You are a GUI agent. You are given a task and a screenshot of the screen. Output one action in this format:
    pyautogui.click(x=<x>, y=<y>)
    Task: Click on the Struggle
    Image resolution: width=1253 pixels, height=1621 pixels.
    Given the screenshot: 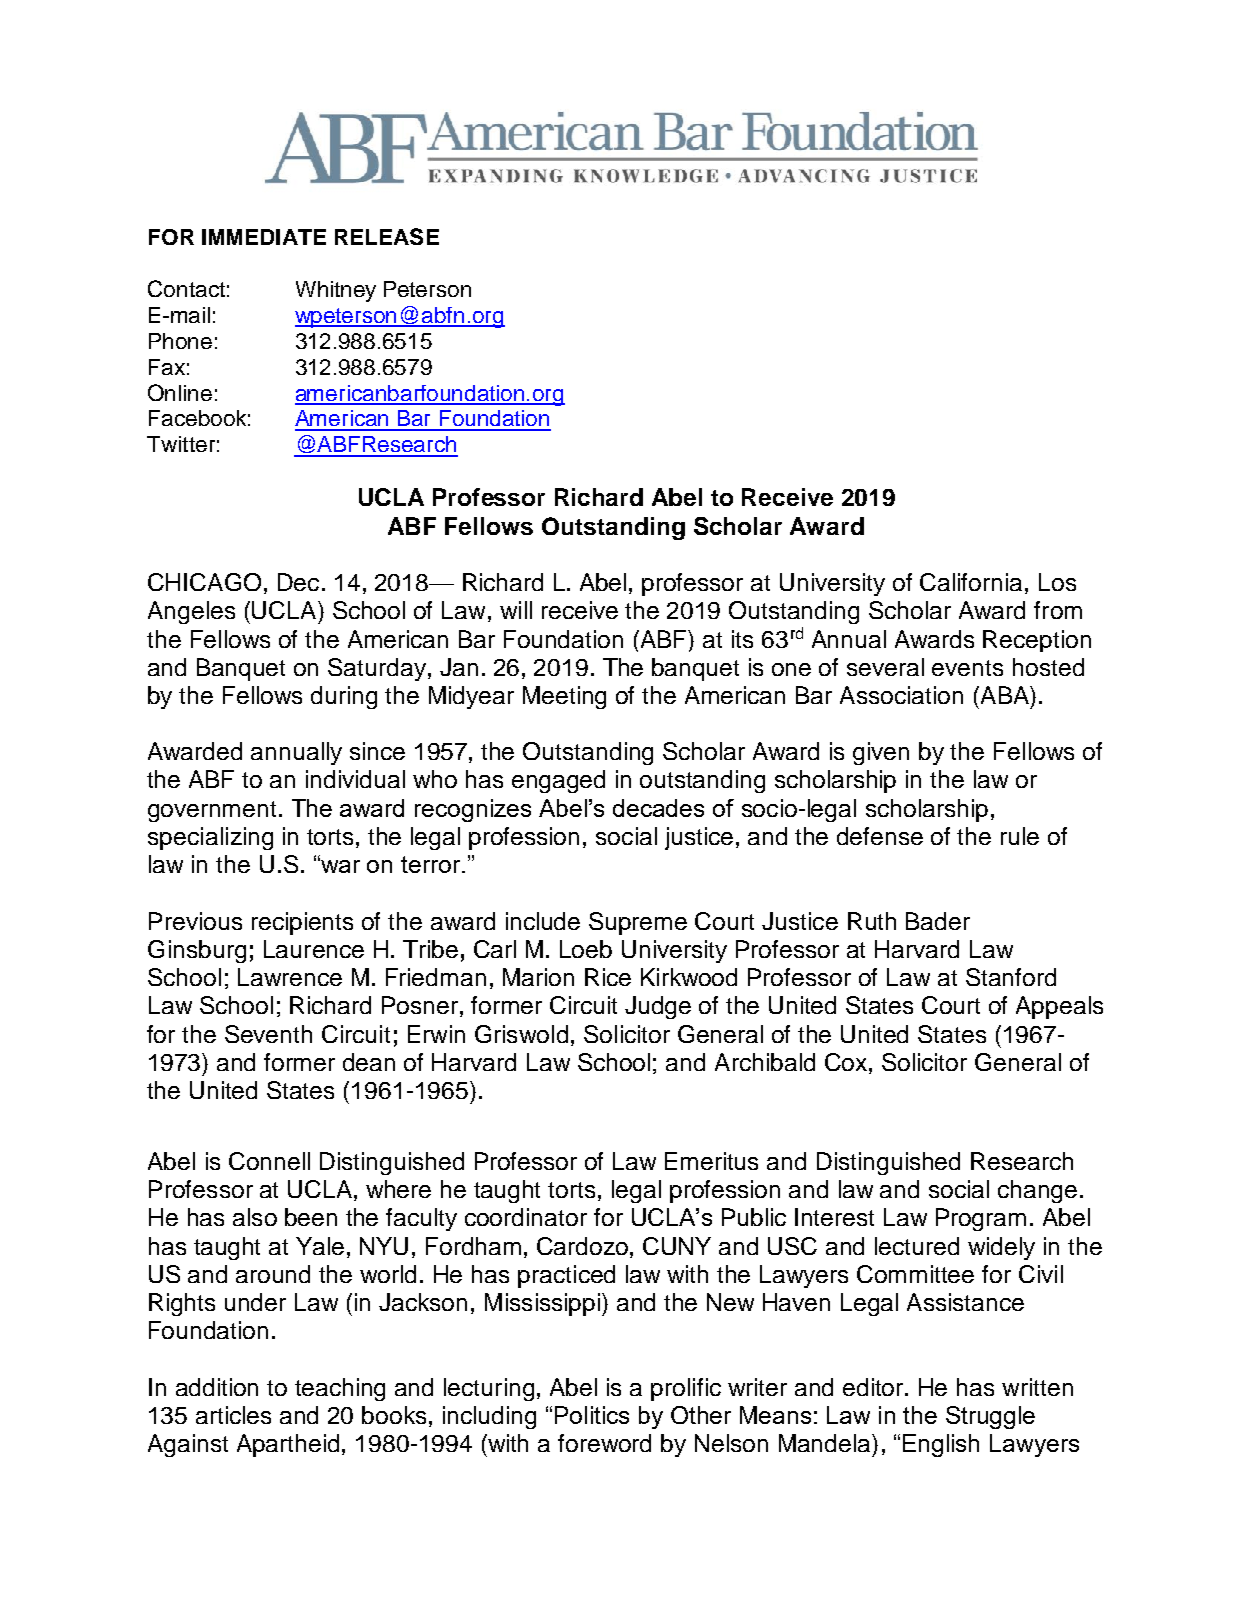 What is the action you would take?
    pyautogui.click(x=990, y=1417)
